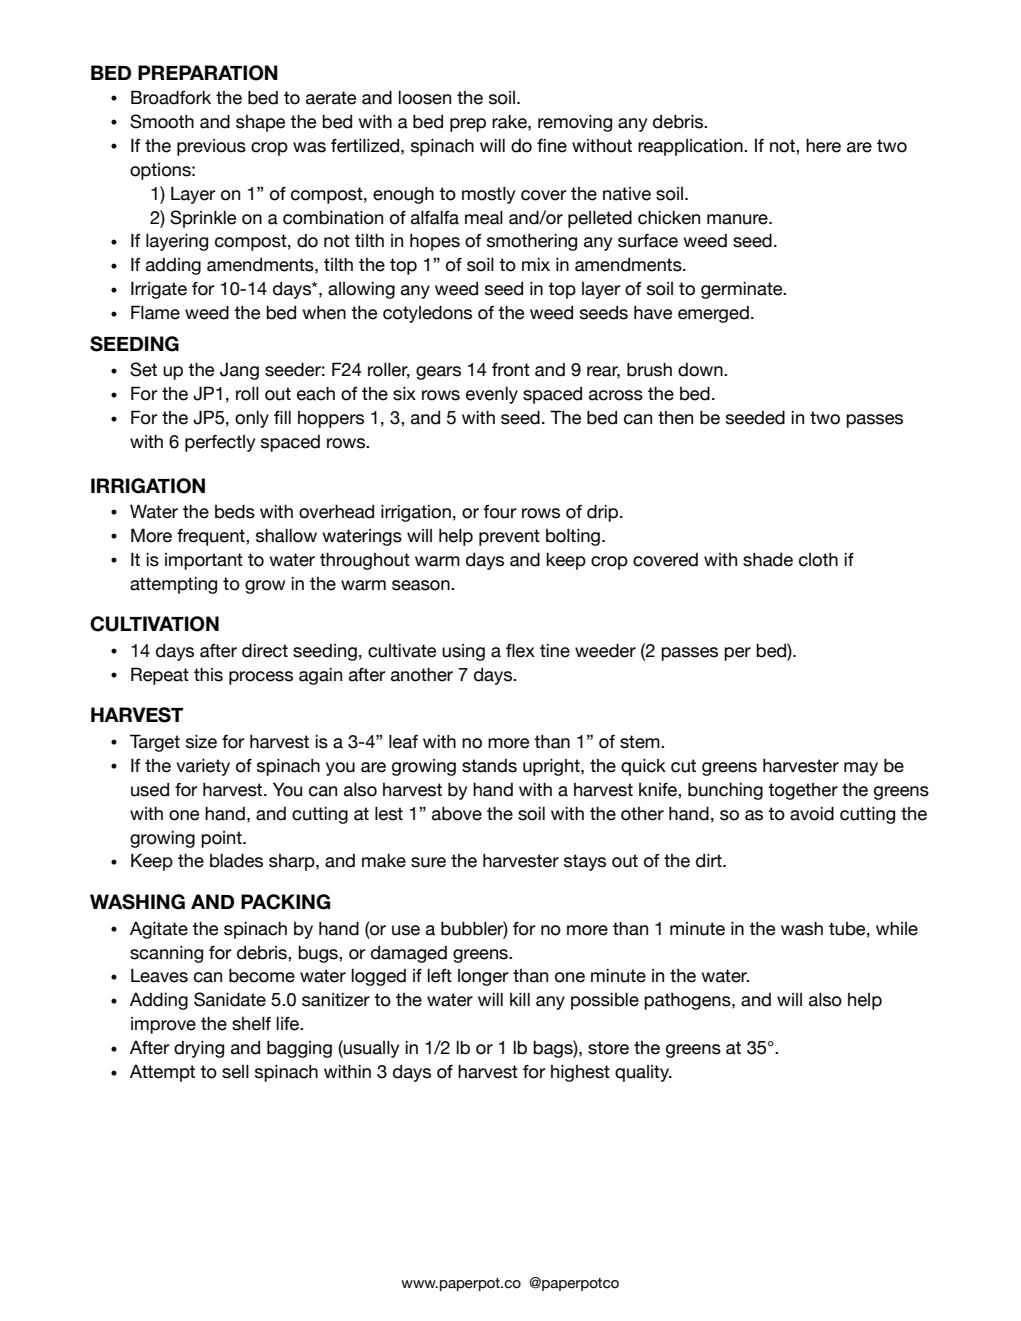  What do you see at coordinates (222, 839) in the screenshot?
I see `point` at bounding box center [222, 839].
